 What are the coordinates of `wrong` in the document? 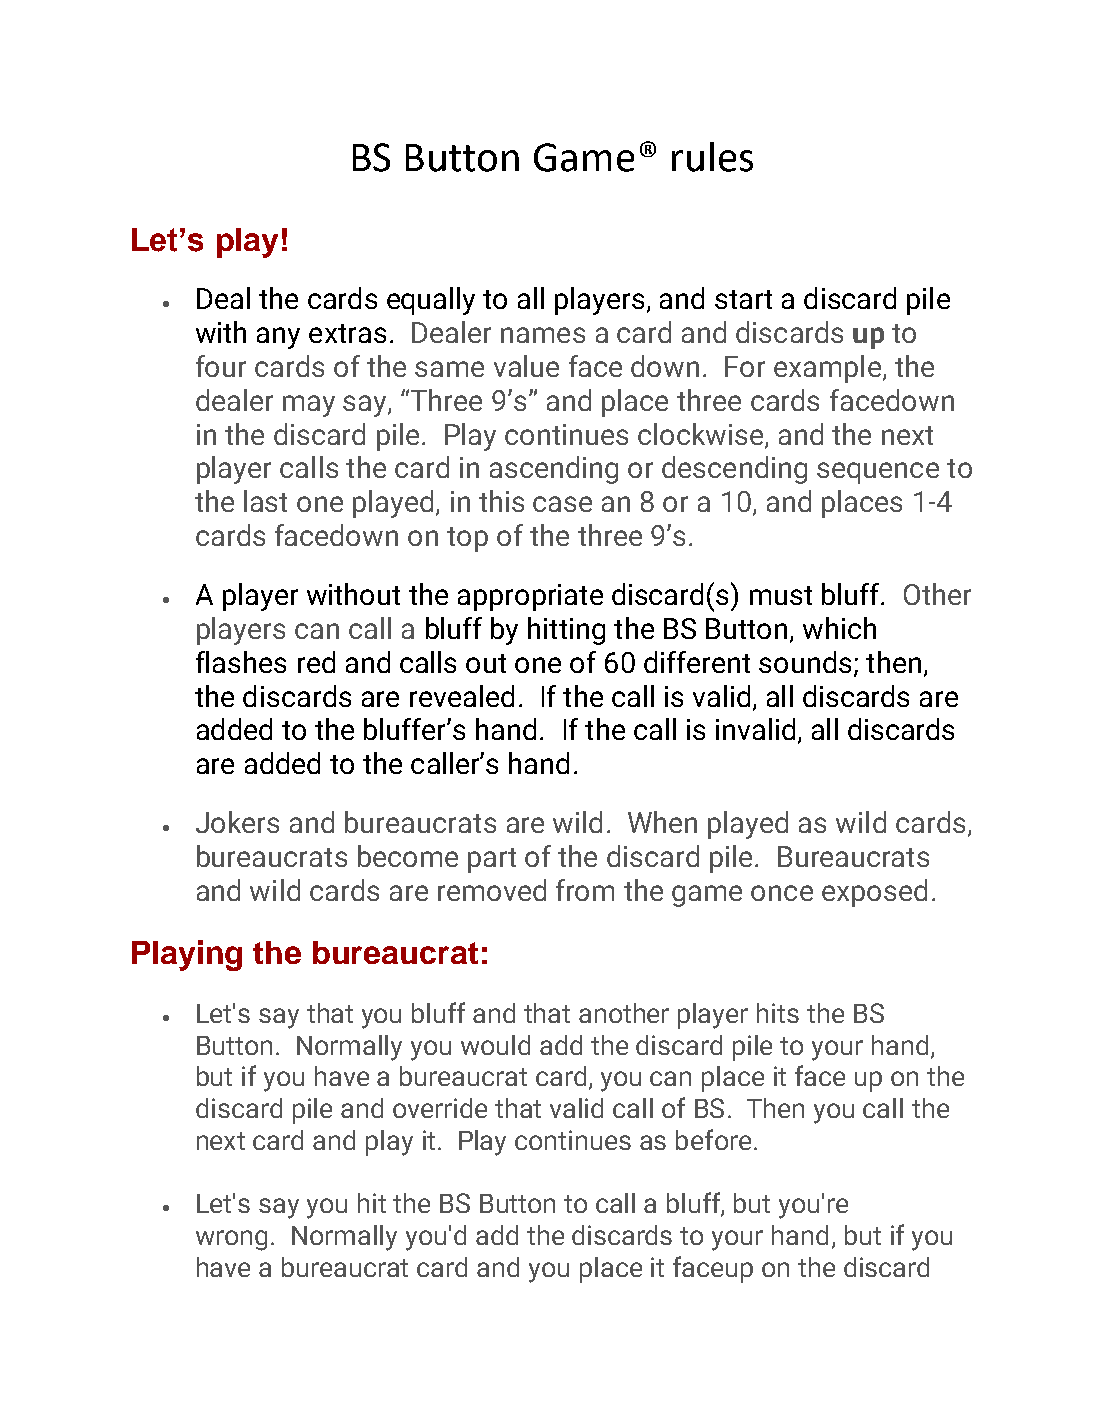 It's located at (231, 1240).
